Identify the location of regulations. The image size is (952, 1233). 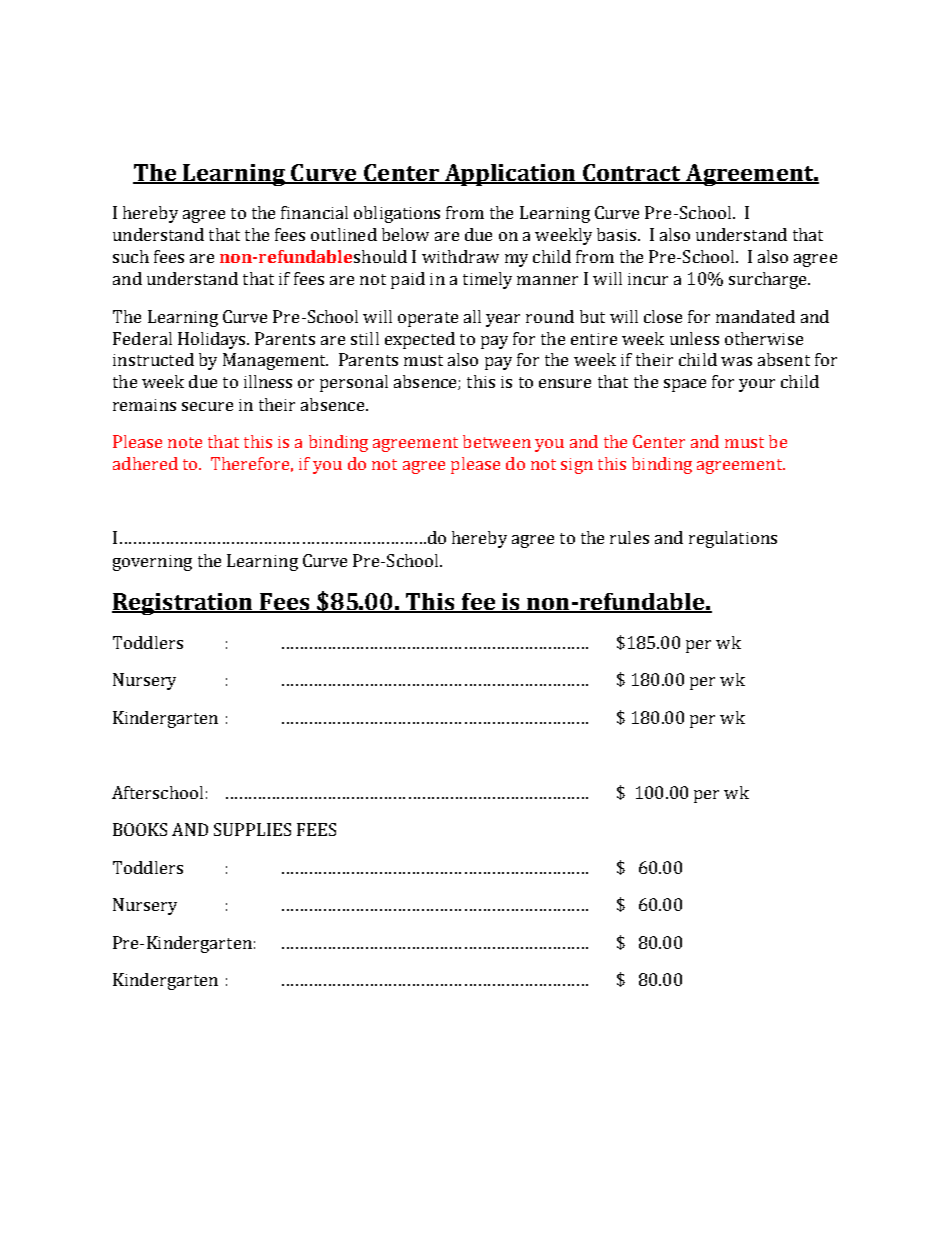
(733, 539).
